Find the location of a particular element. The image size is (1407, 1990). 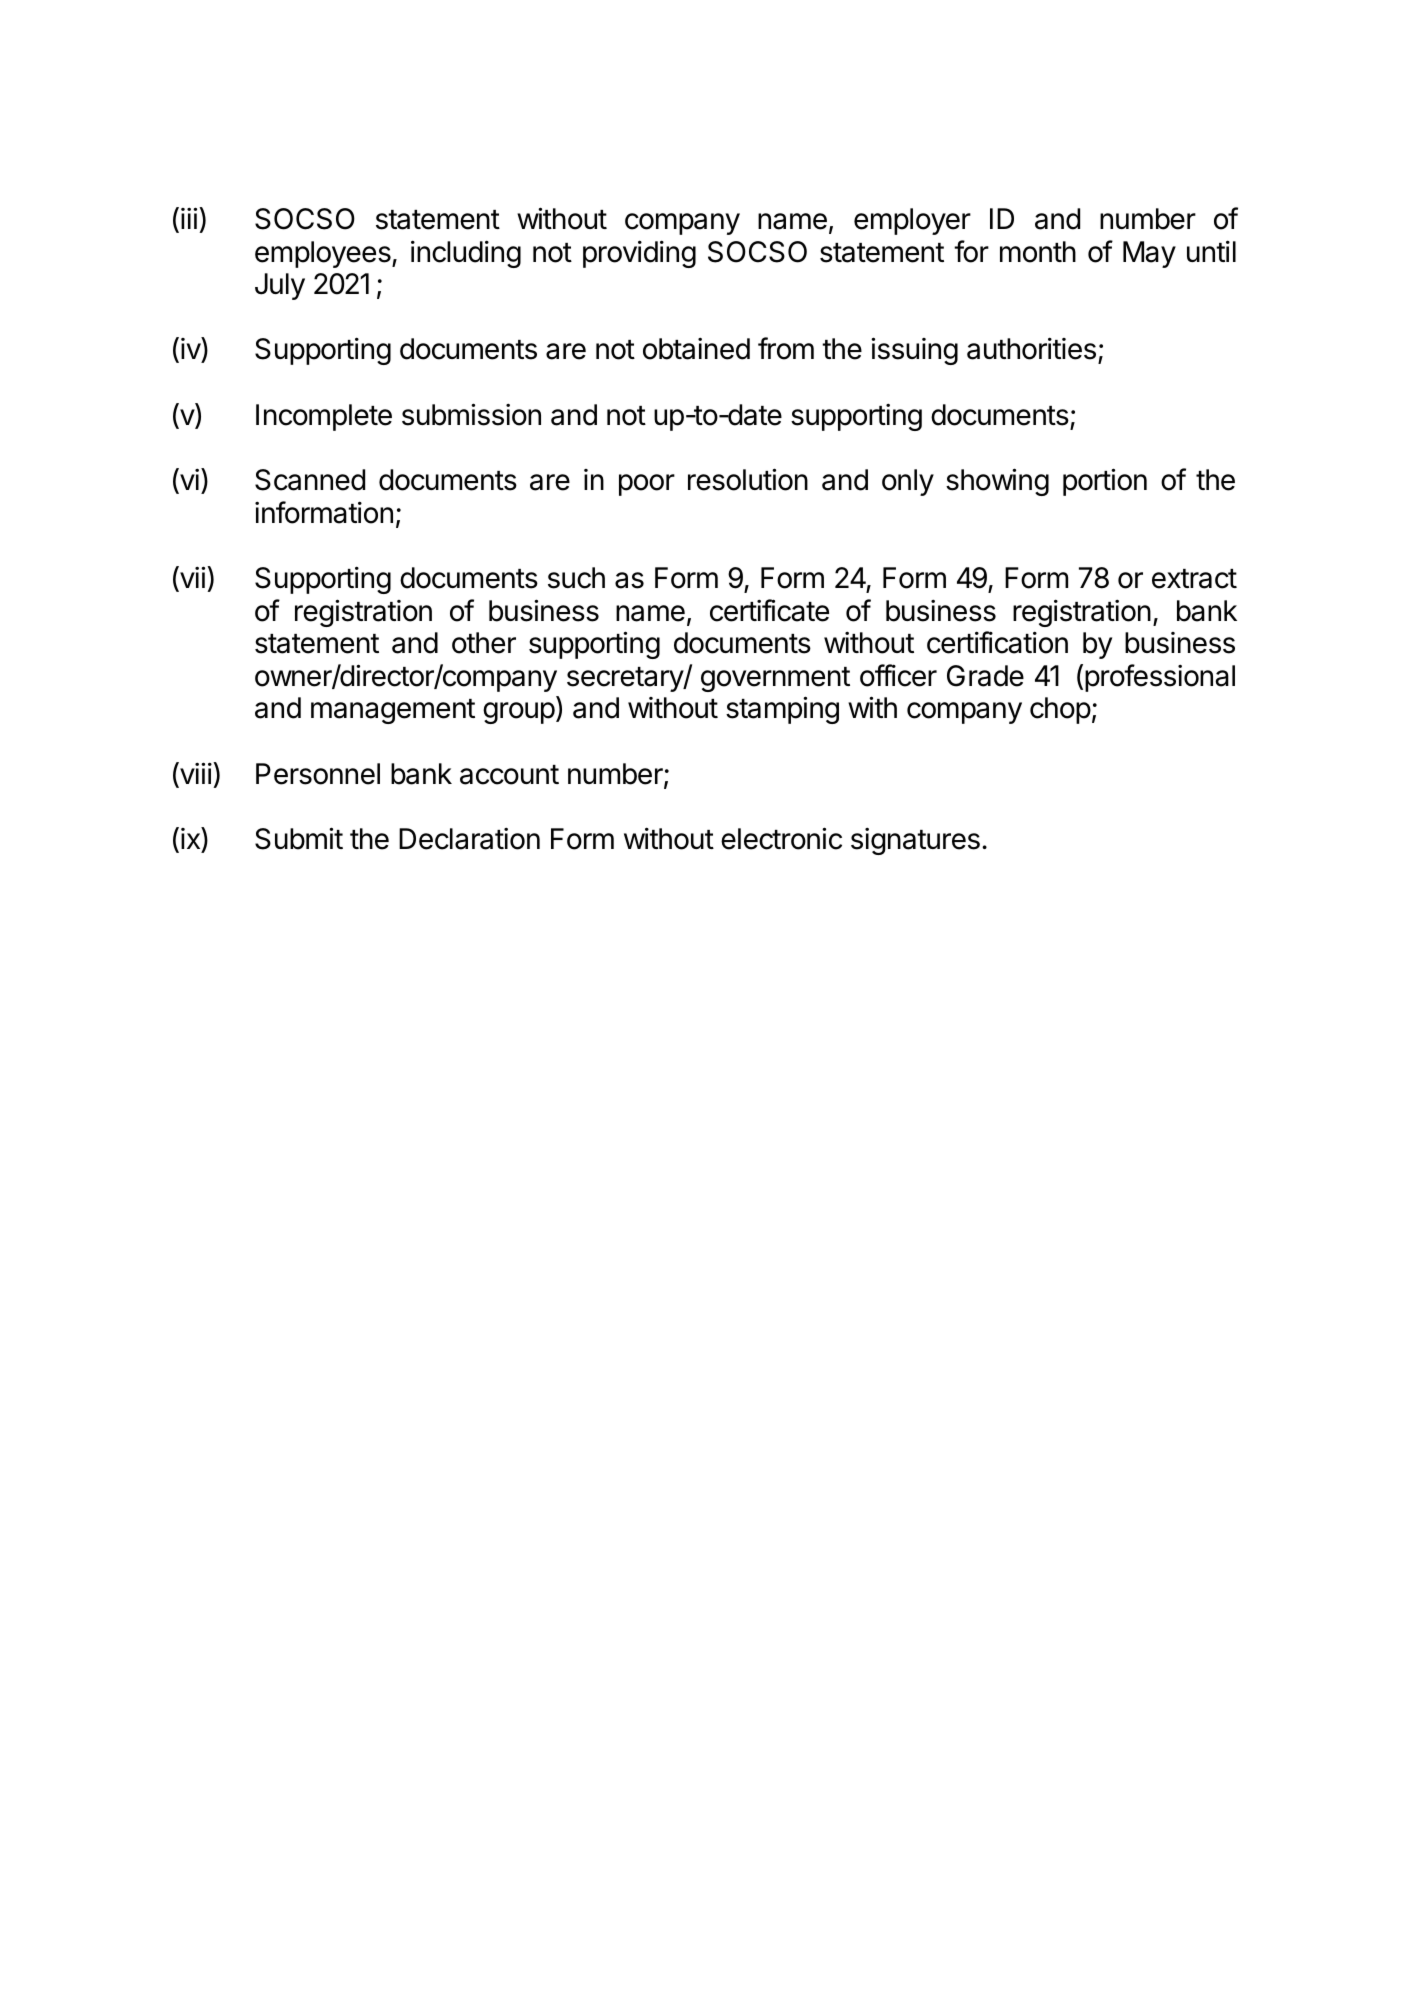

portion is located at coordinates (1105, 482).
